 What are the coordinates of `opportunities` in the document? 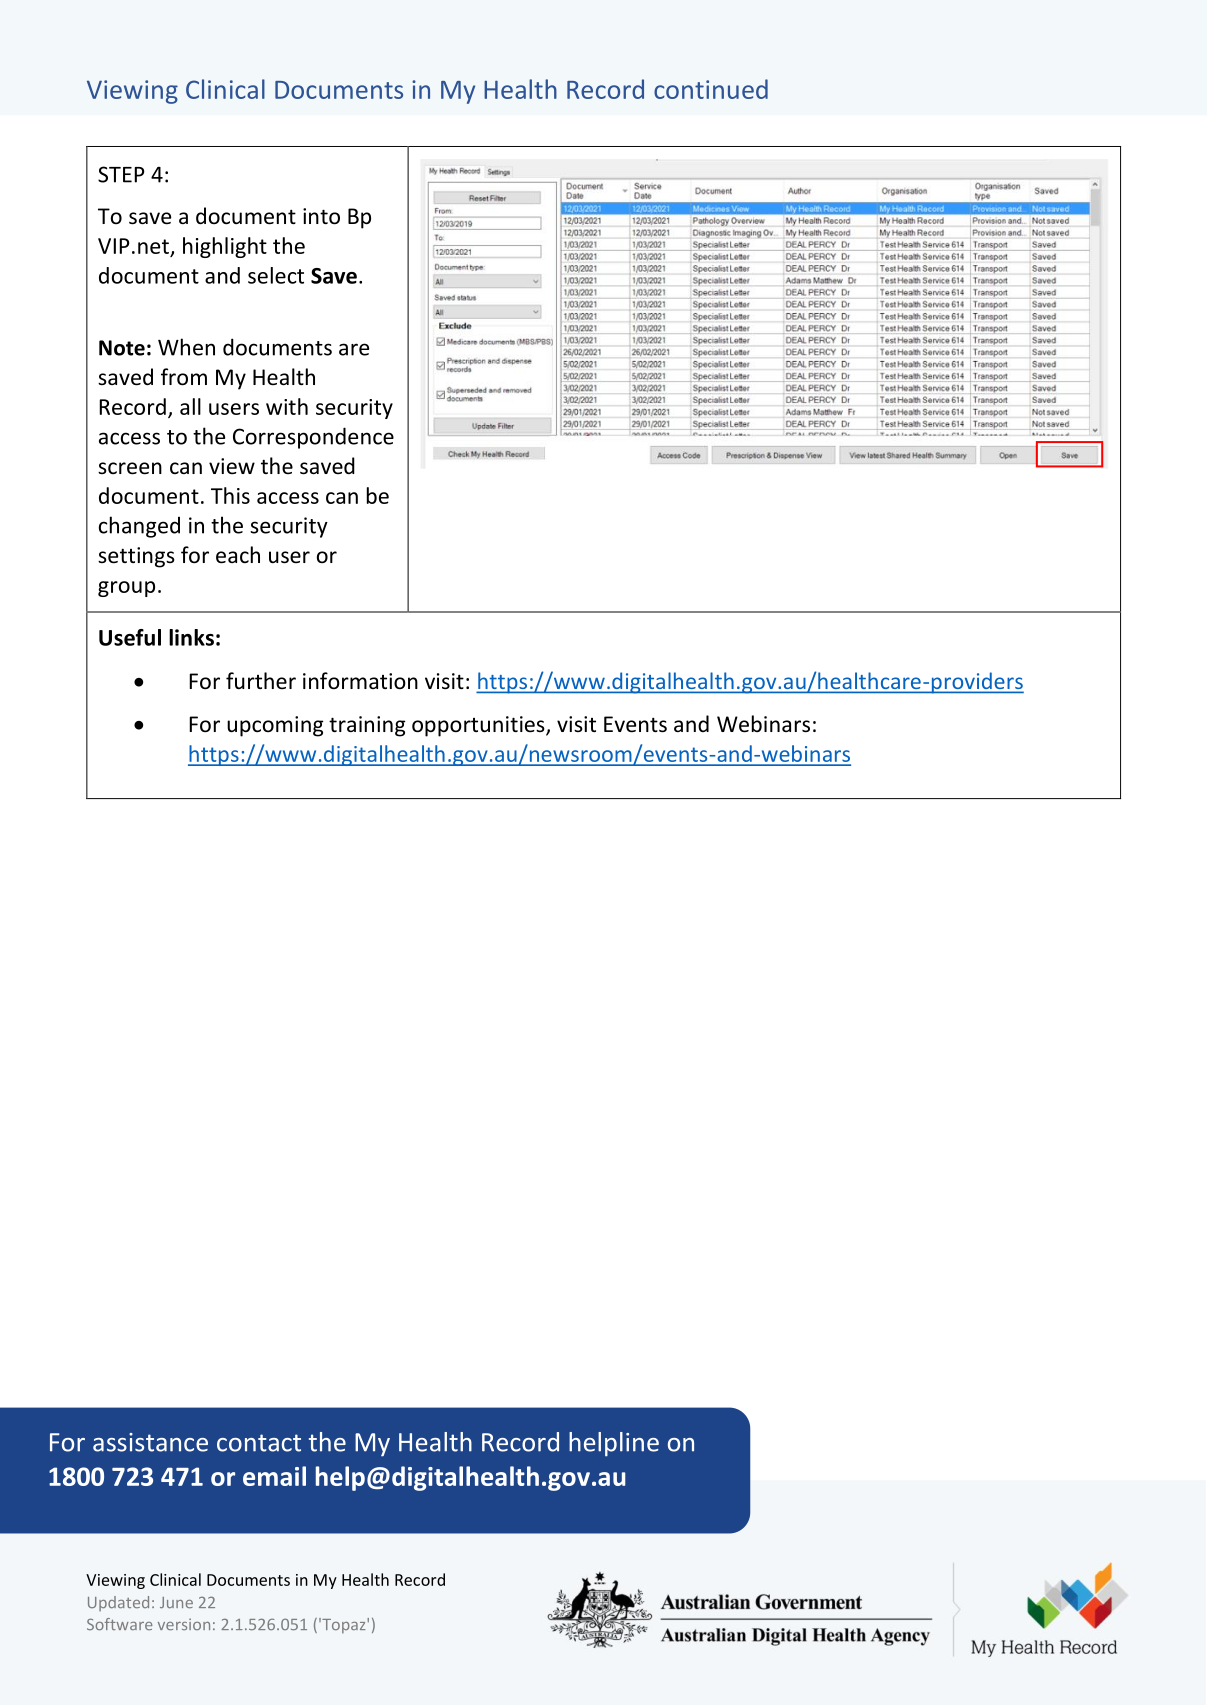 It's located at (479, 726).
